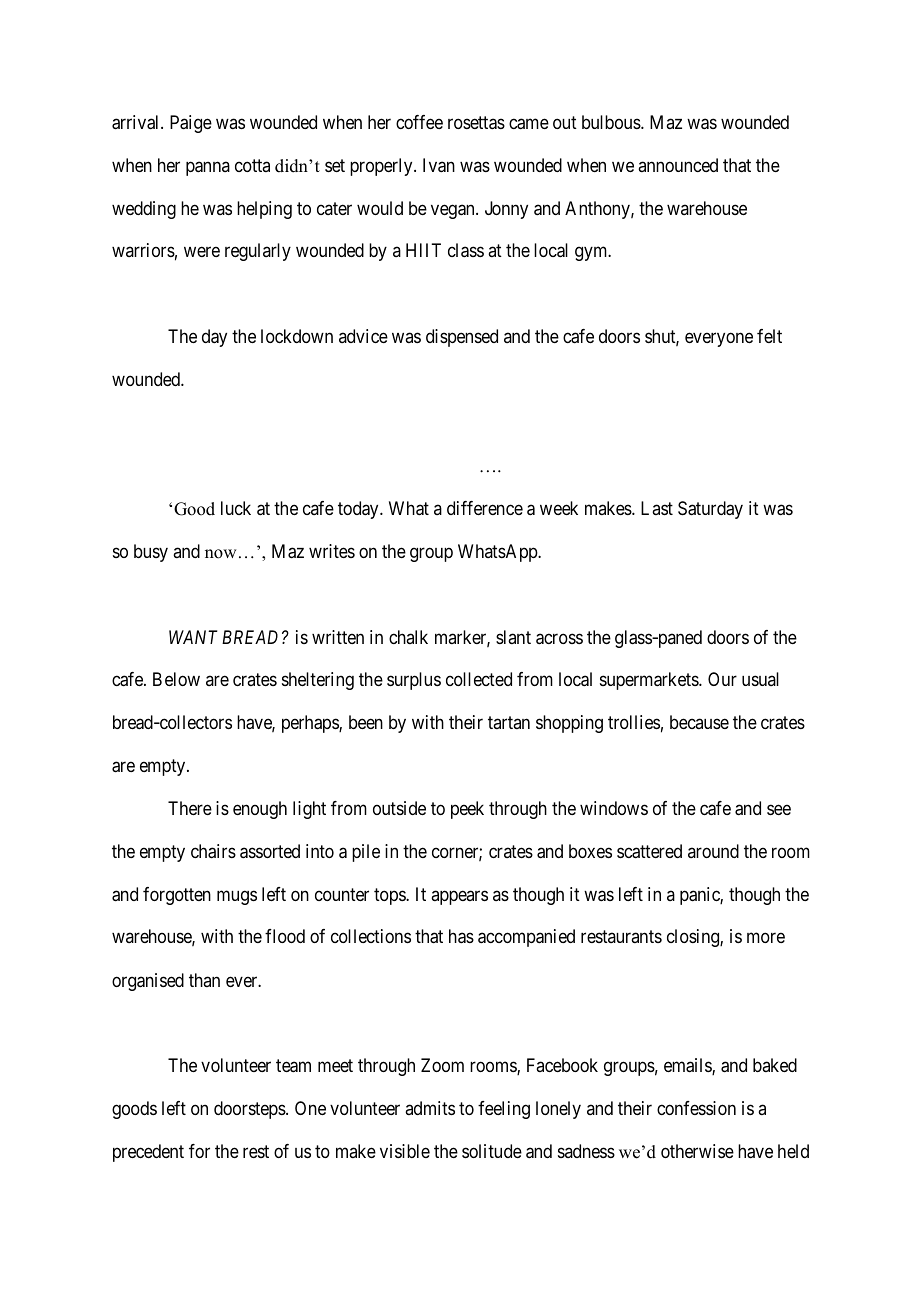 Image resolution: width=924 pixels, height=1308 pixels. What do you see at coordinates (439, 165) in the screenshot?
I see `Ivan` at bounding box center [439, 165].
